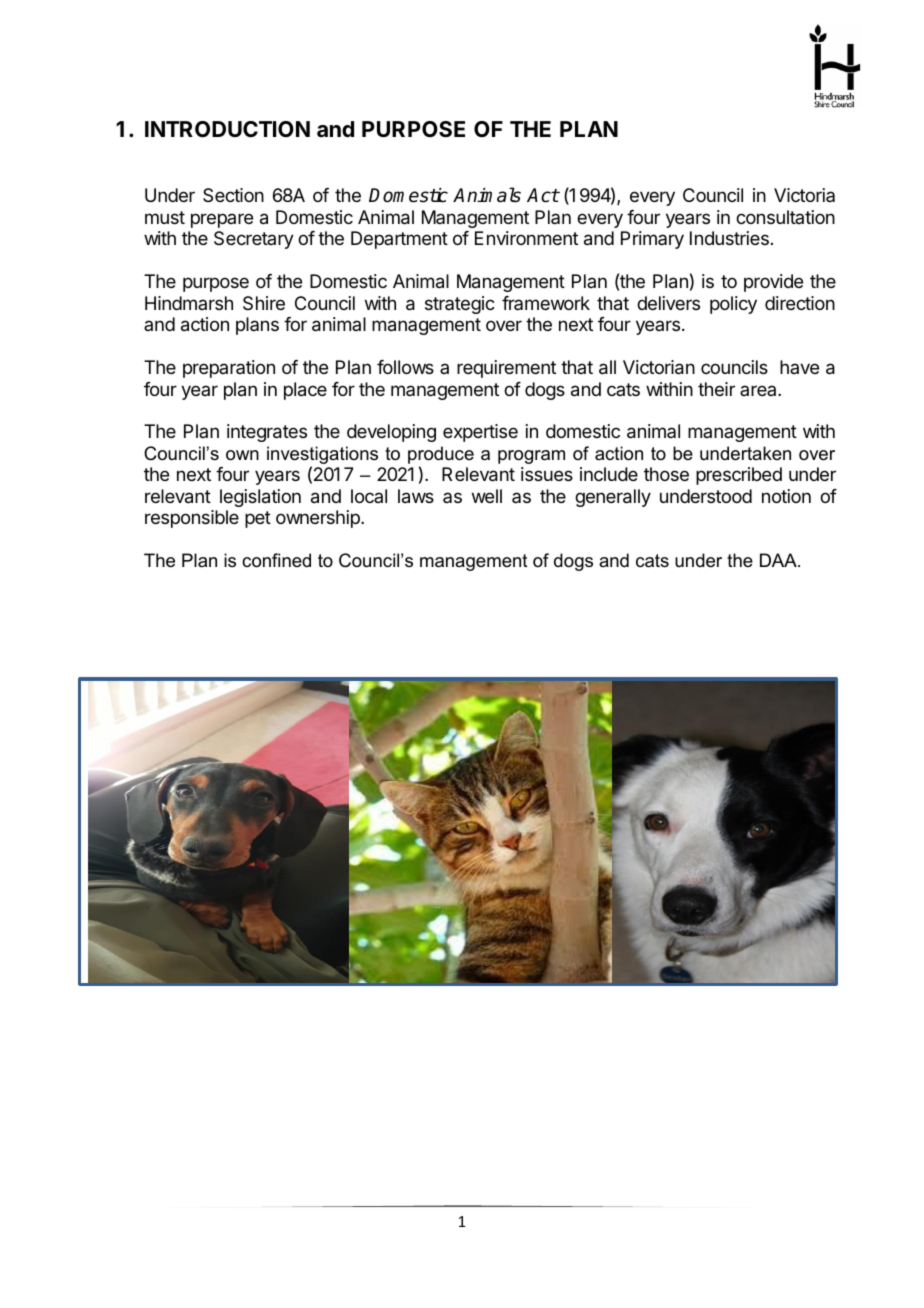 The height and width of the screenshot is (1308, 924). Describe the element at coordinates (487, 496) in the screenshot. I see `well` at that location.
